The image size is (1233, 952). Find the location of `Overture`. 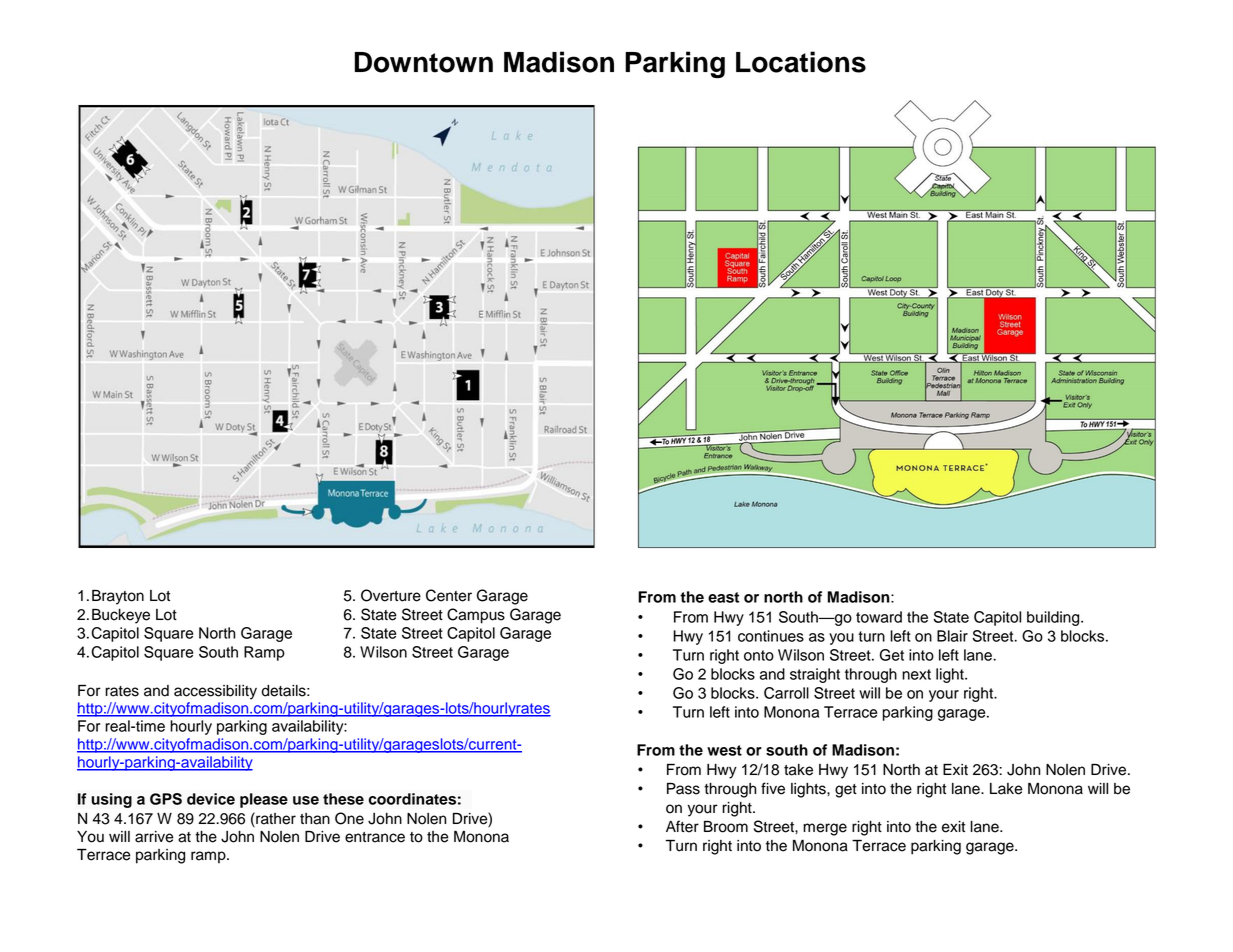

Overture is located at coordinates (391, 595).
